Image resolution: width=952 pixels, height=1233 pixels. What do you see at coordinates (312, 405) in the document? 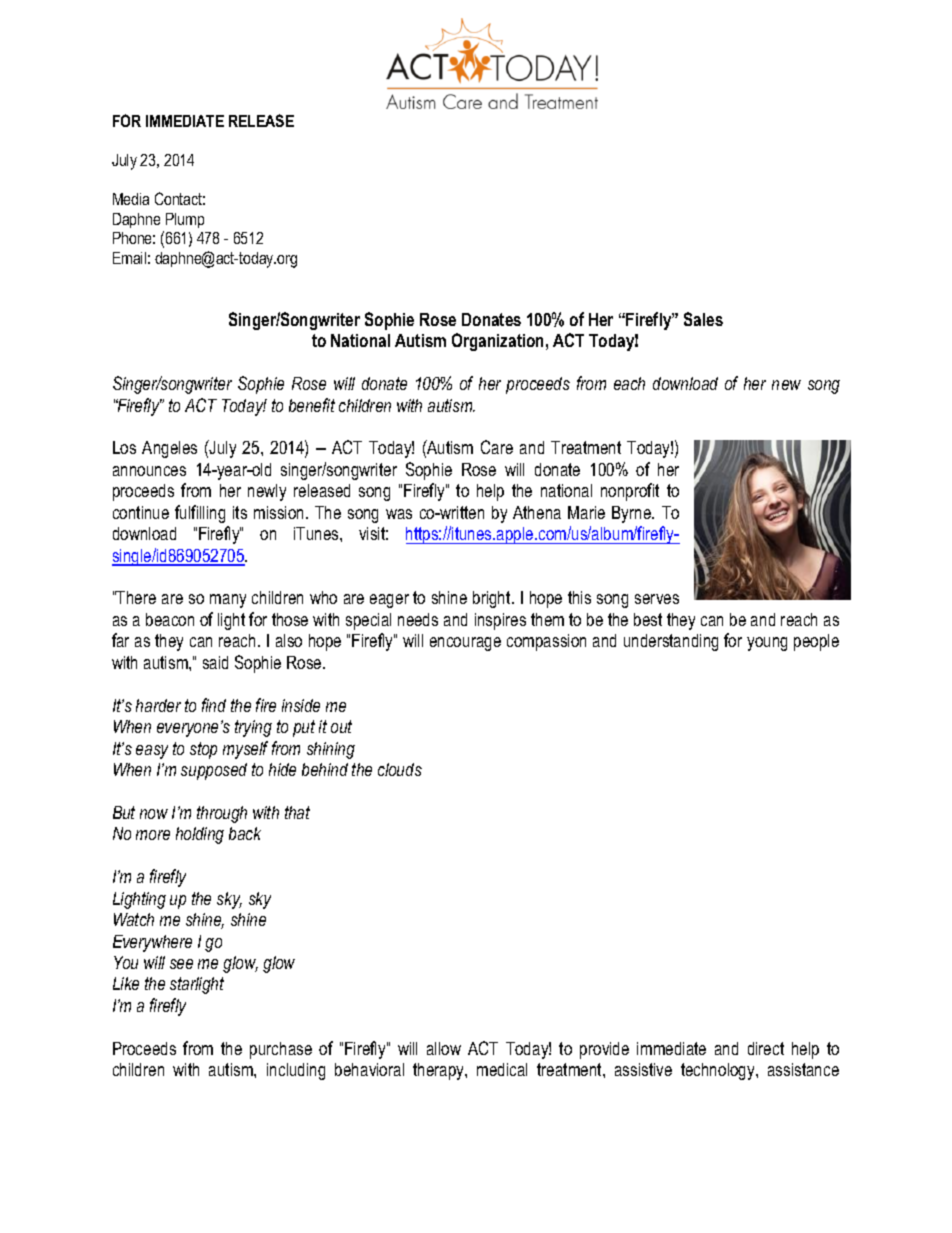
I see `benefit` at bounding box center [312, 405].
